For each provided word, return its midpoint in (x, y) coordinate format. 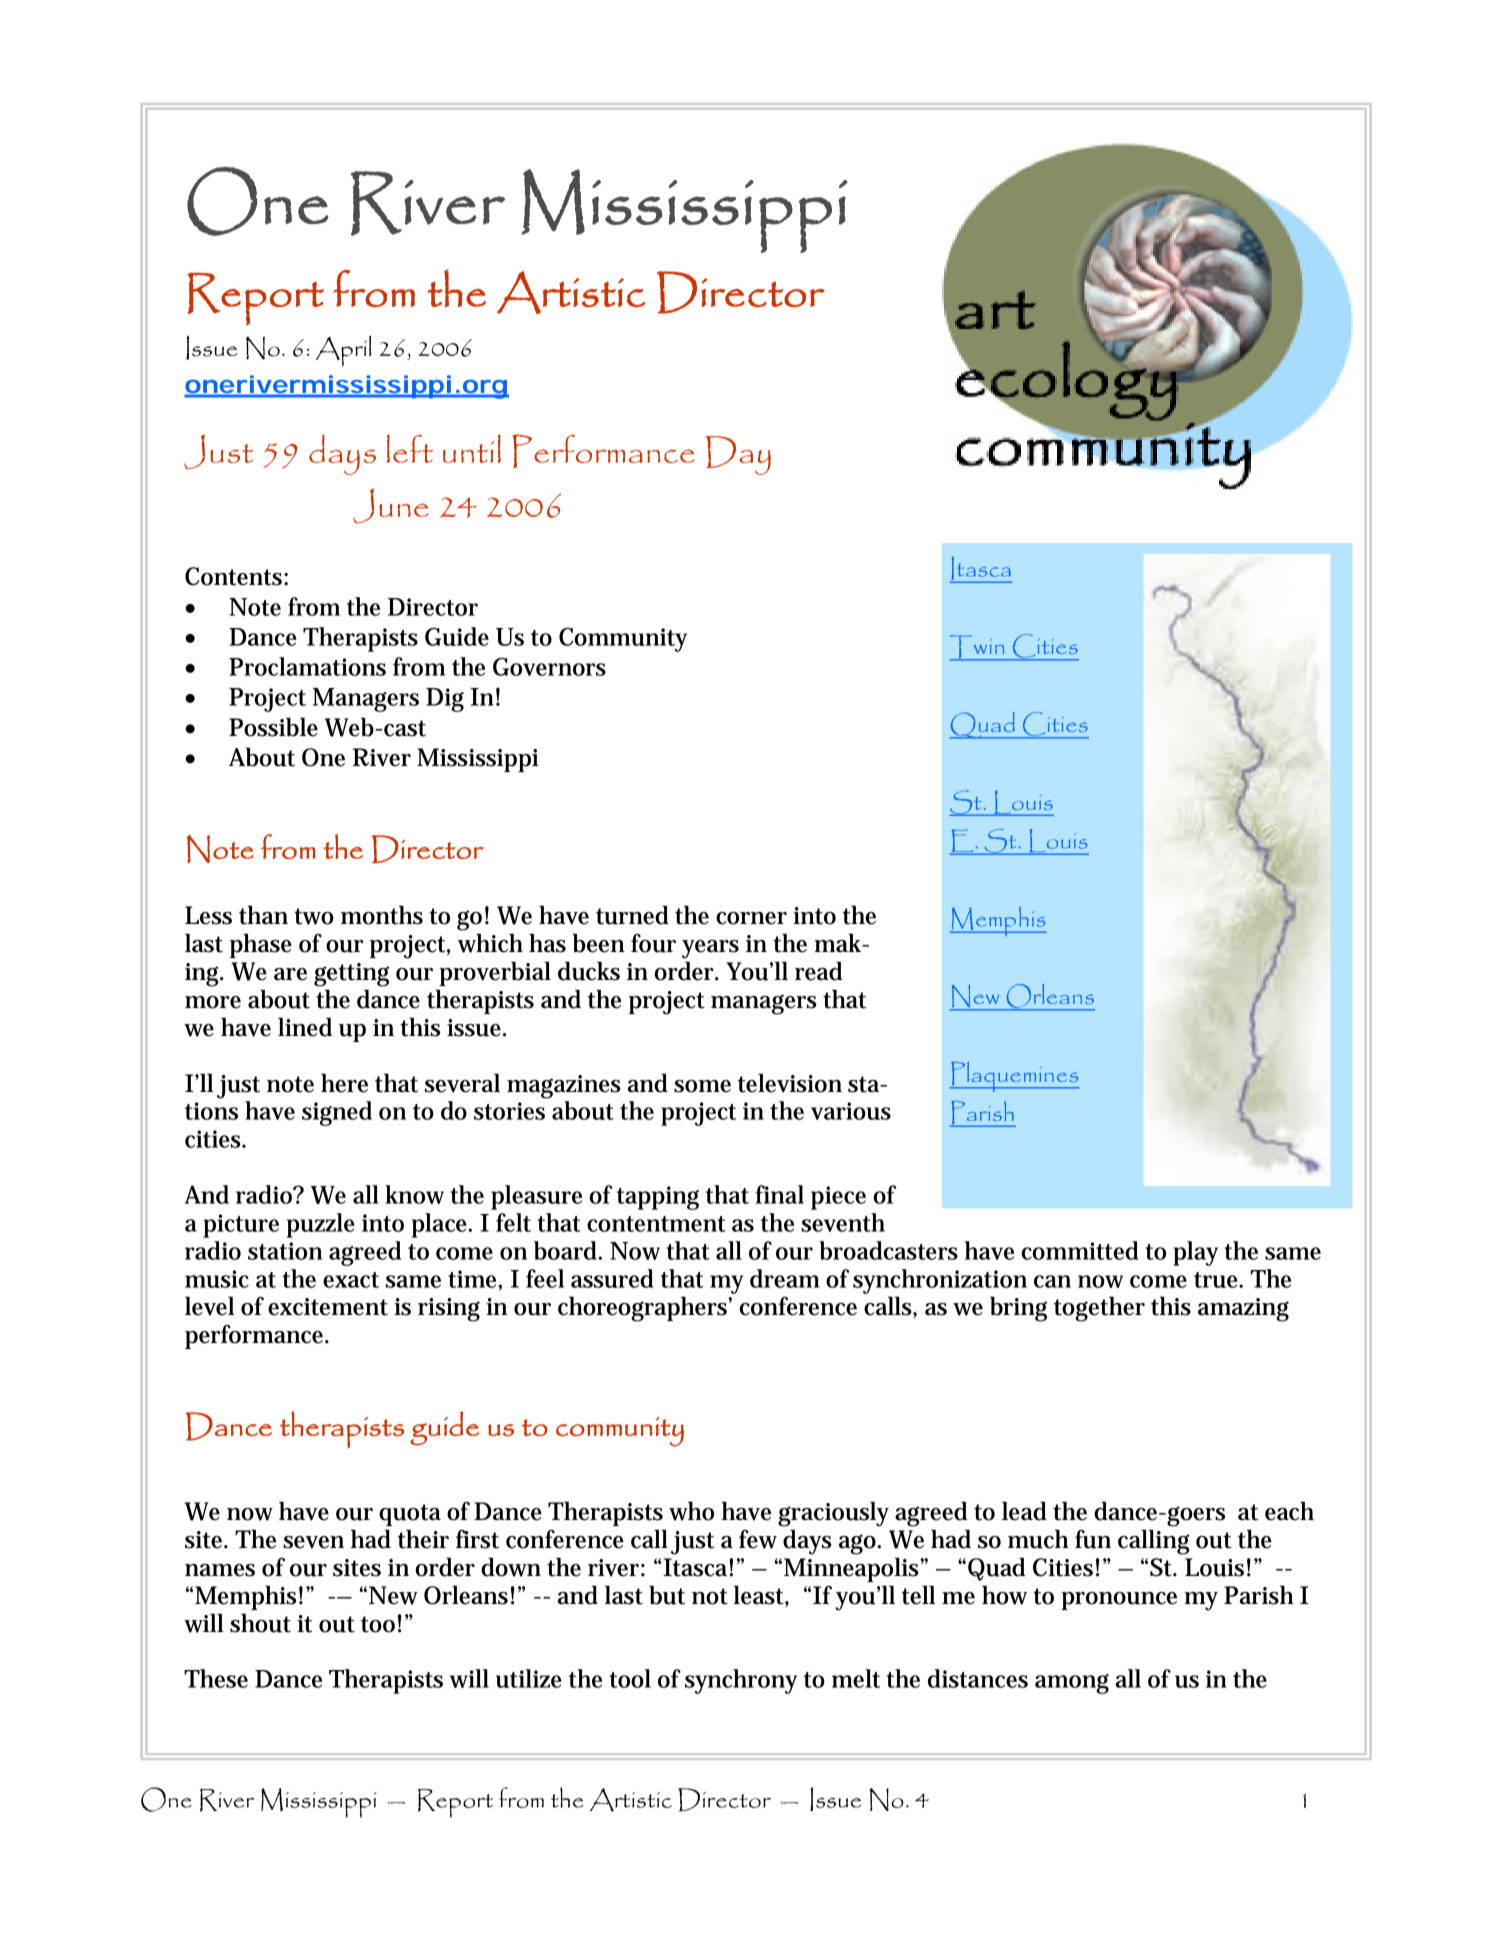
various (851, 1111)
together (1099, 1309)
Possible (273, 727)
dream (784, 1278)
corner (751, 918)
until (472, 448)
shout (260, 1623)
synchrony (741, 1681)
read (818, 971)
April (344, 351)
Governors (549, 666)
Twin (978, 648)
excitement (328, 1307)
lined (305, 1027)
